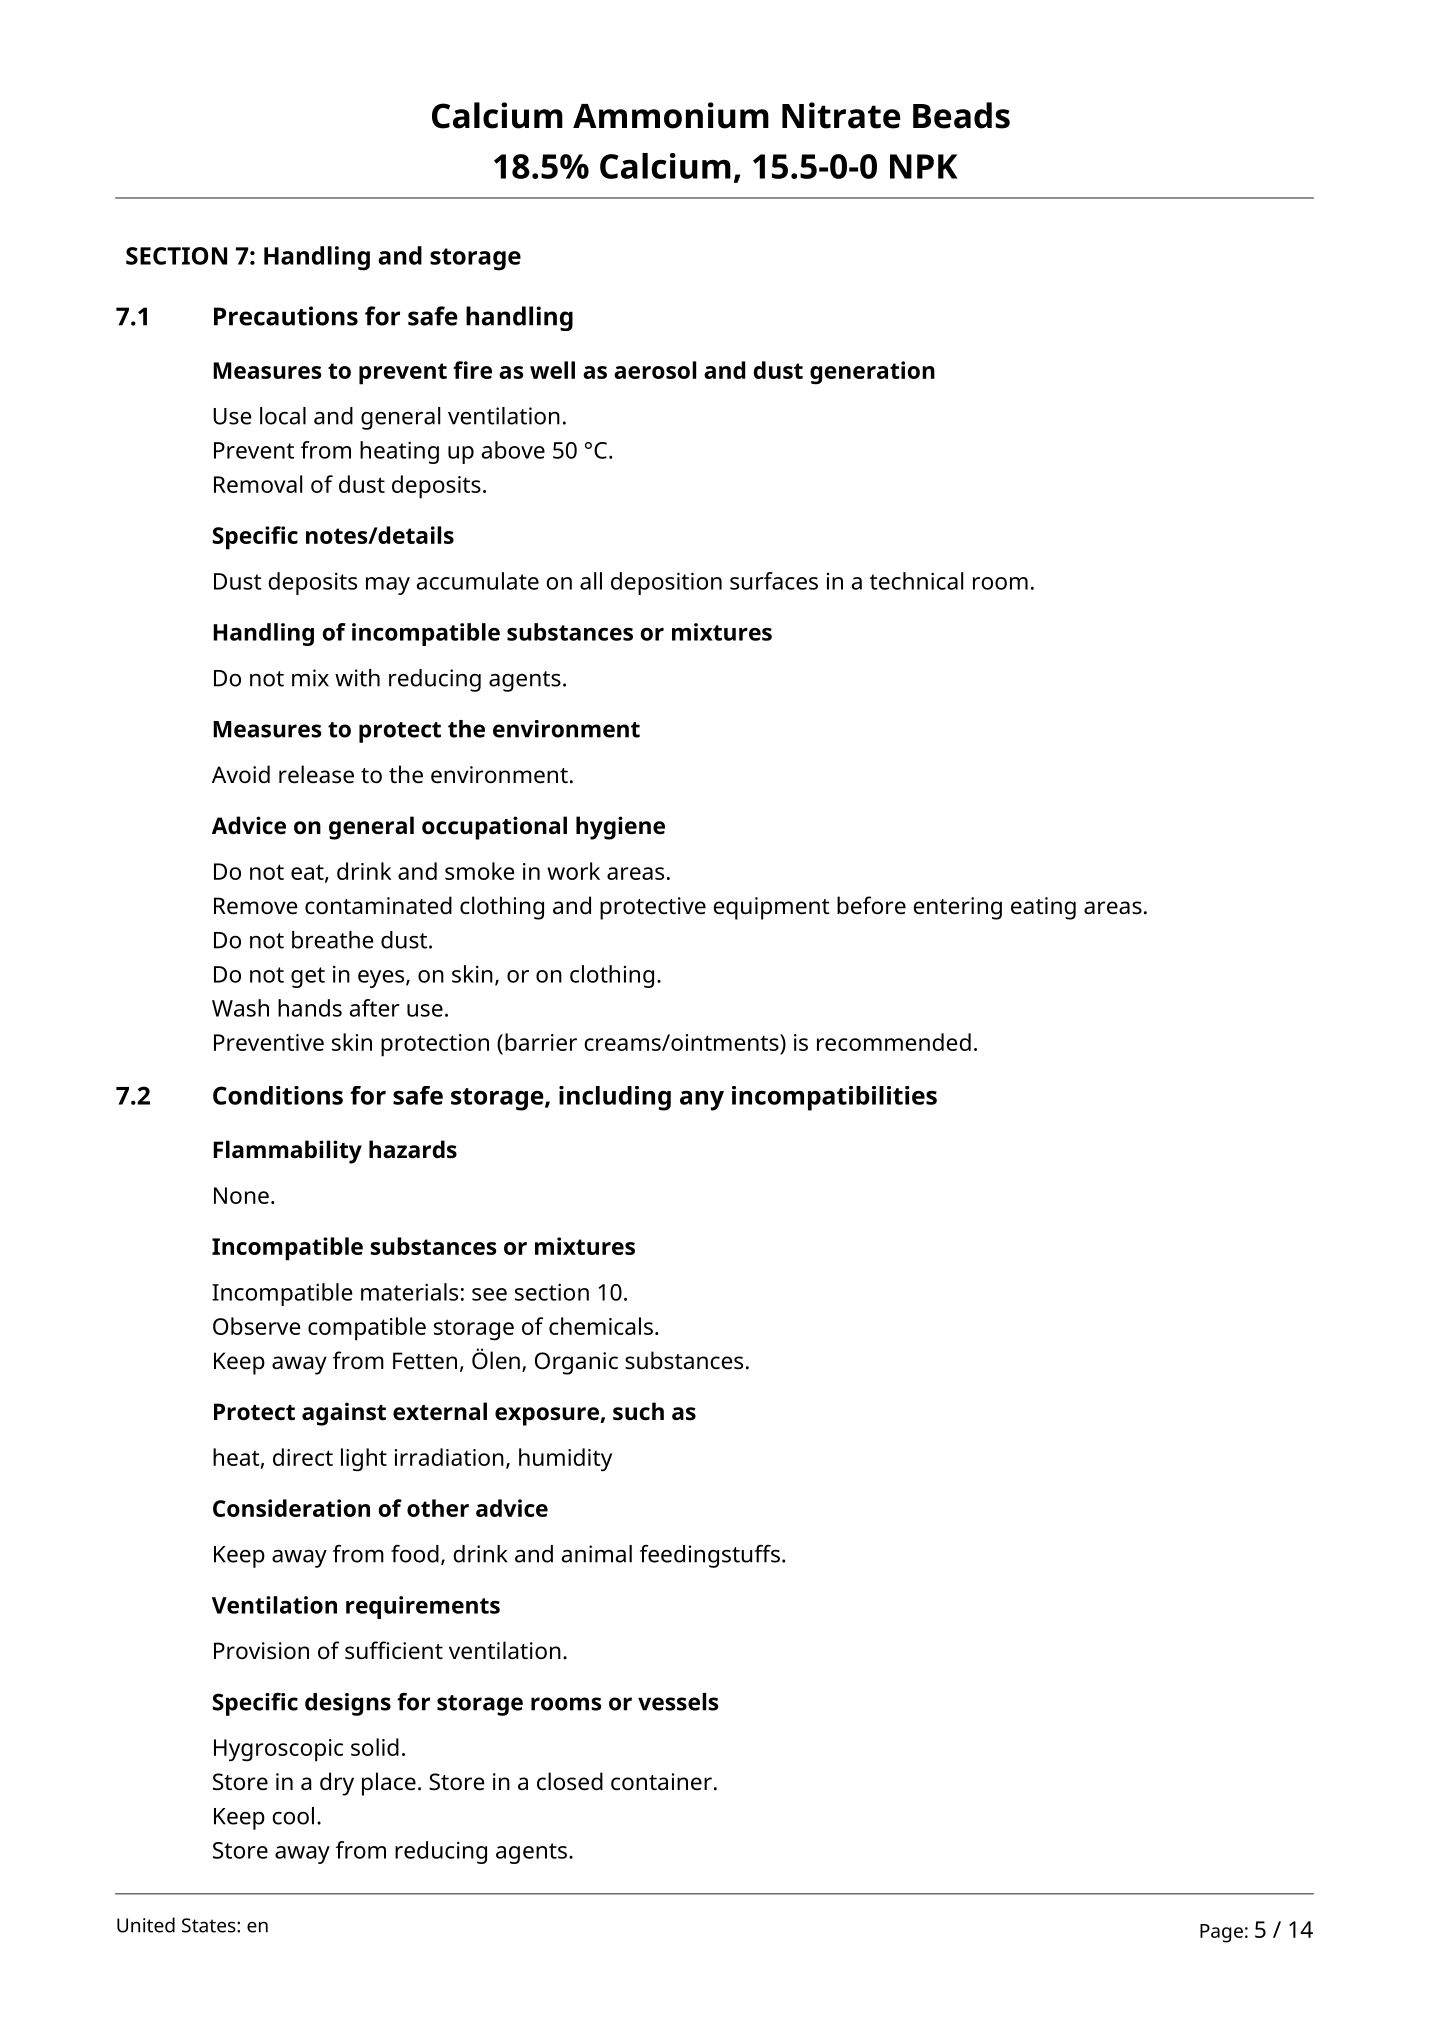 The width and height of the image is (1429, 2022). I want to click on cool, so click(293, 1816).
